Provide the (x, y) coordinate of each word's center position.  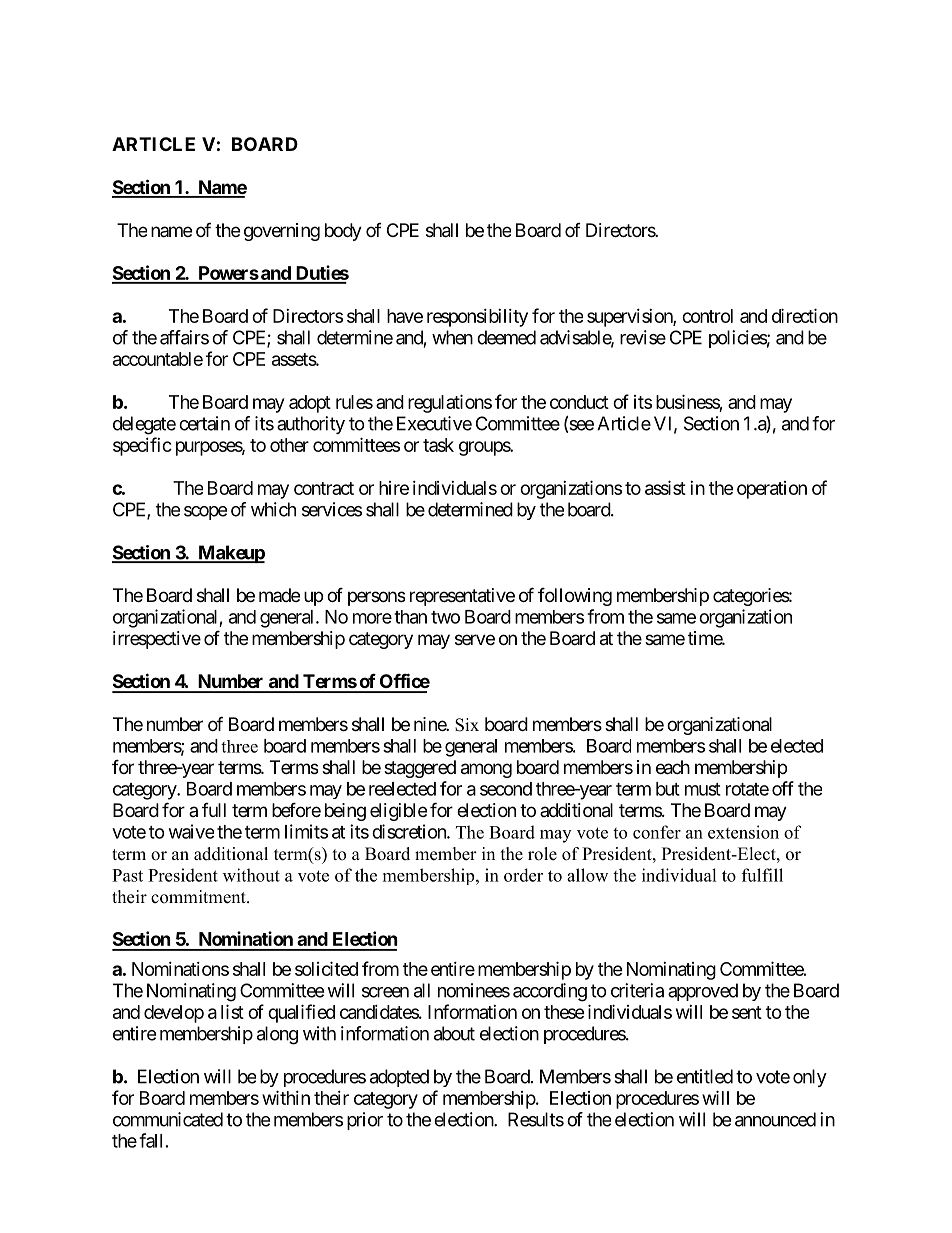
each (673, 767)
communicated (168, 1119)
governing (282, 232)
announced (775, 1119)
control (707, 316)
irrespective (157, 640)
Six (467, 725)
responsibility (477, 318)
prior (365, 1121)
